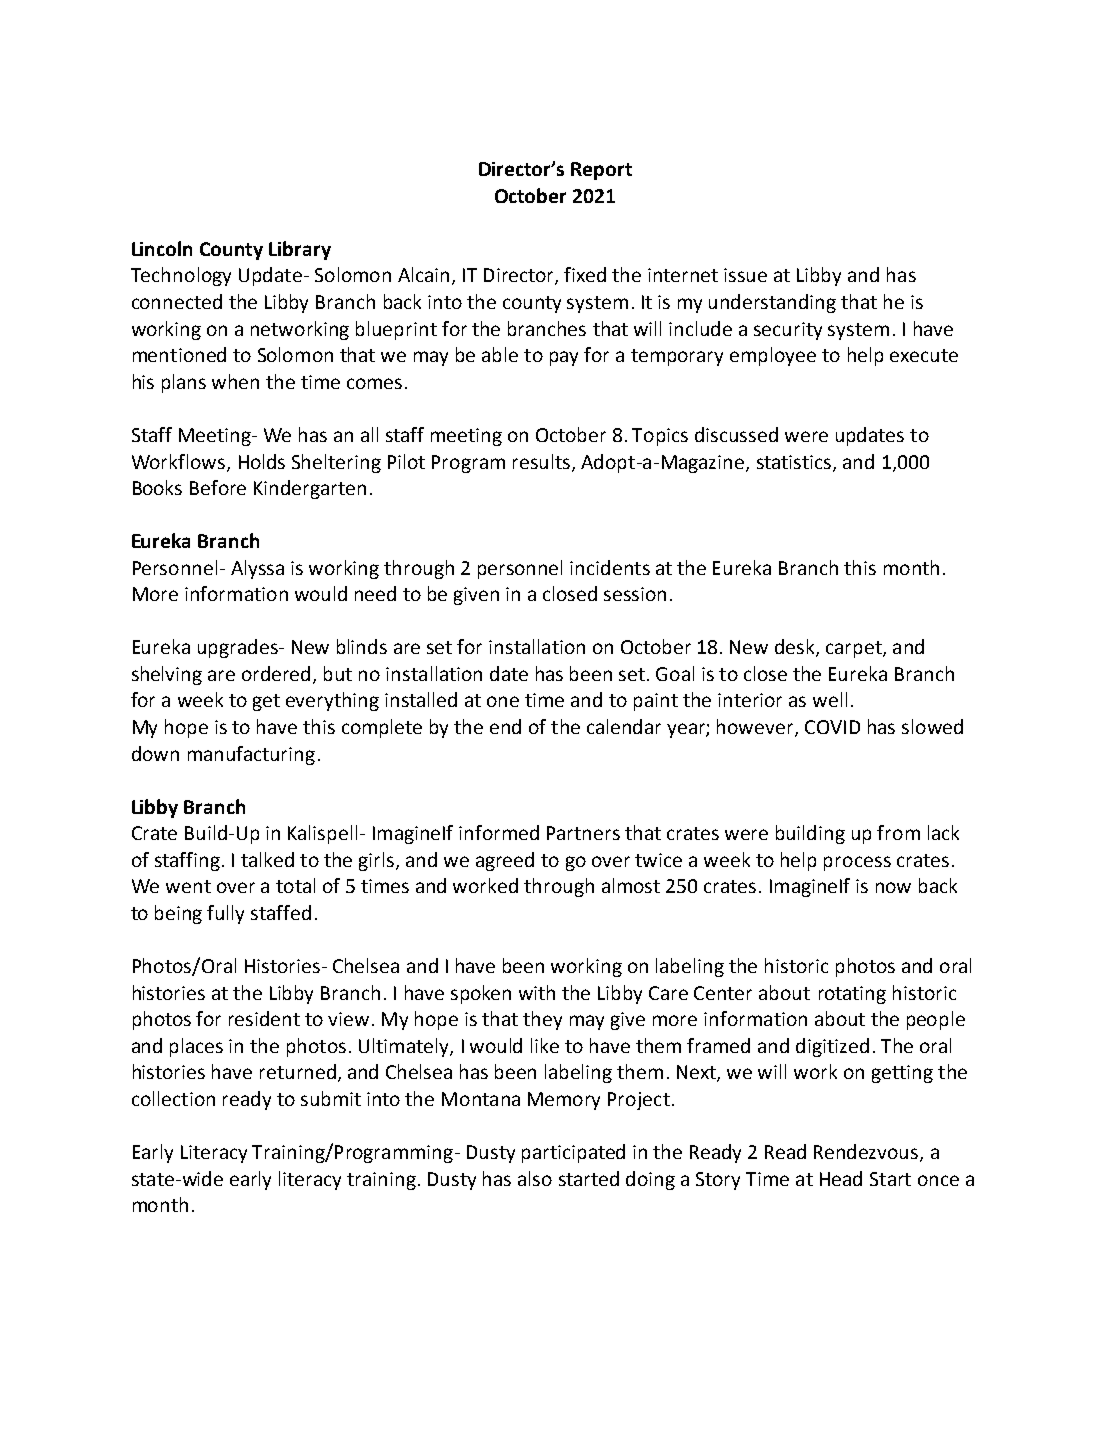  Describe the element at coordinates (173, 1098) in the image. I see `collection` at that location.
